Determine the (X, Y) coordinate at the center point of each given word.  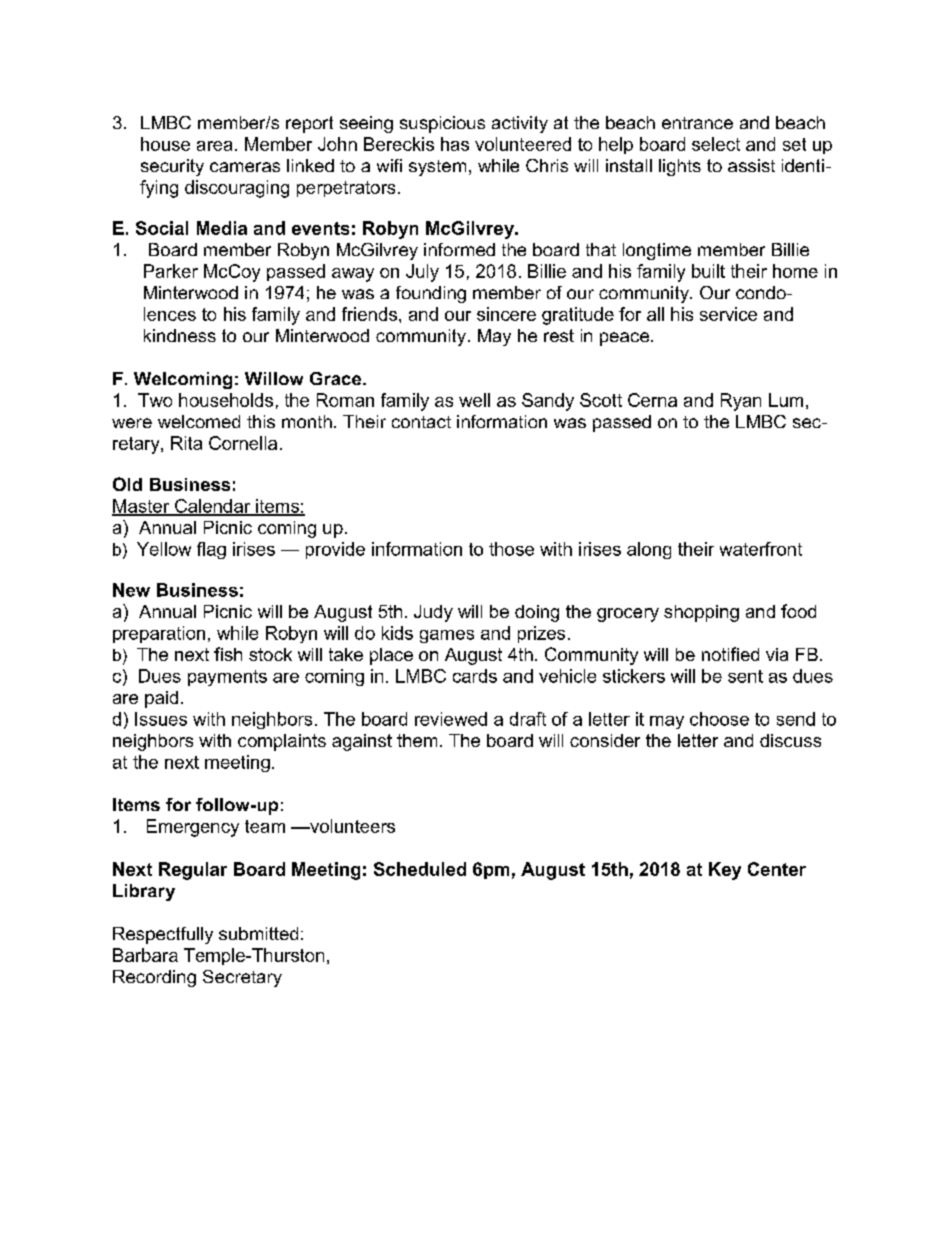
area (214, 146)
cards (475, 676)
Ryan (741, 402)
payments (227, 678)
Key (725, 871)
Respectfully (163, 935)
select (716, 144)
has (455, 144)
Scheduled (420, 869)
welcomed (199, 421)
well (474, 400)
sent (745, 676)
